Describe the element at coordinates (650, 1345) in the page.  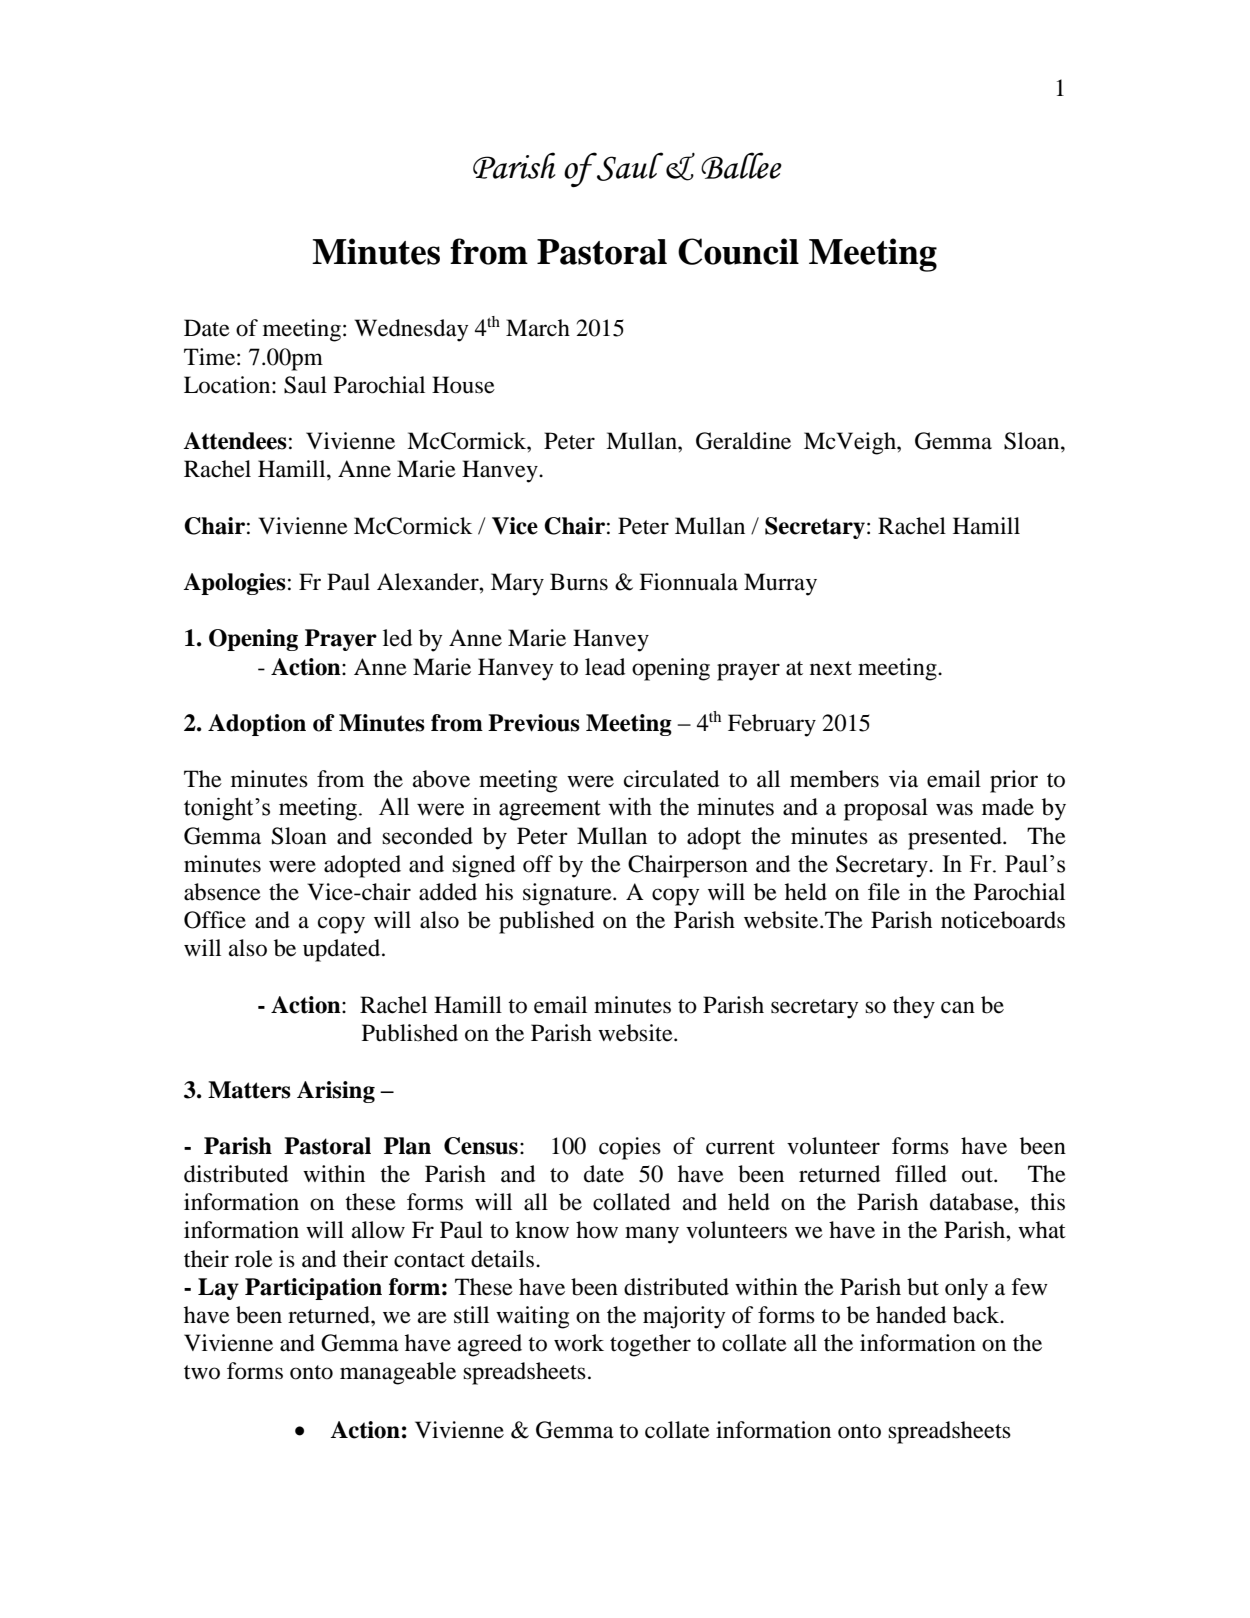
I see `together` at that location.
